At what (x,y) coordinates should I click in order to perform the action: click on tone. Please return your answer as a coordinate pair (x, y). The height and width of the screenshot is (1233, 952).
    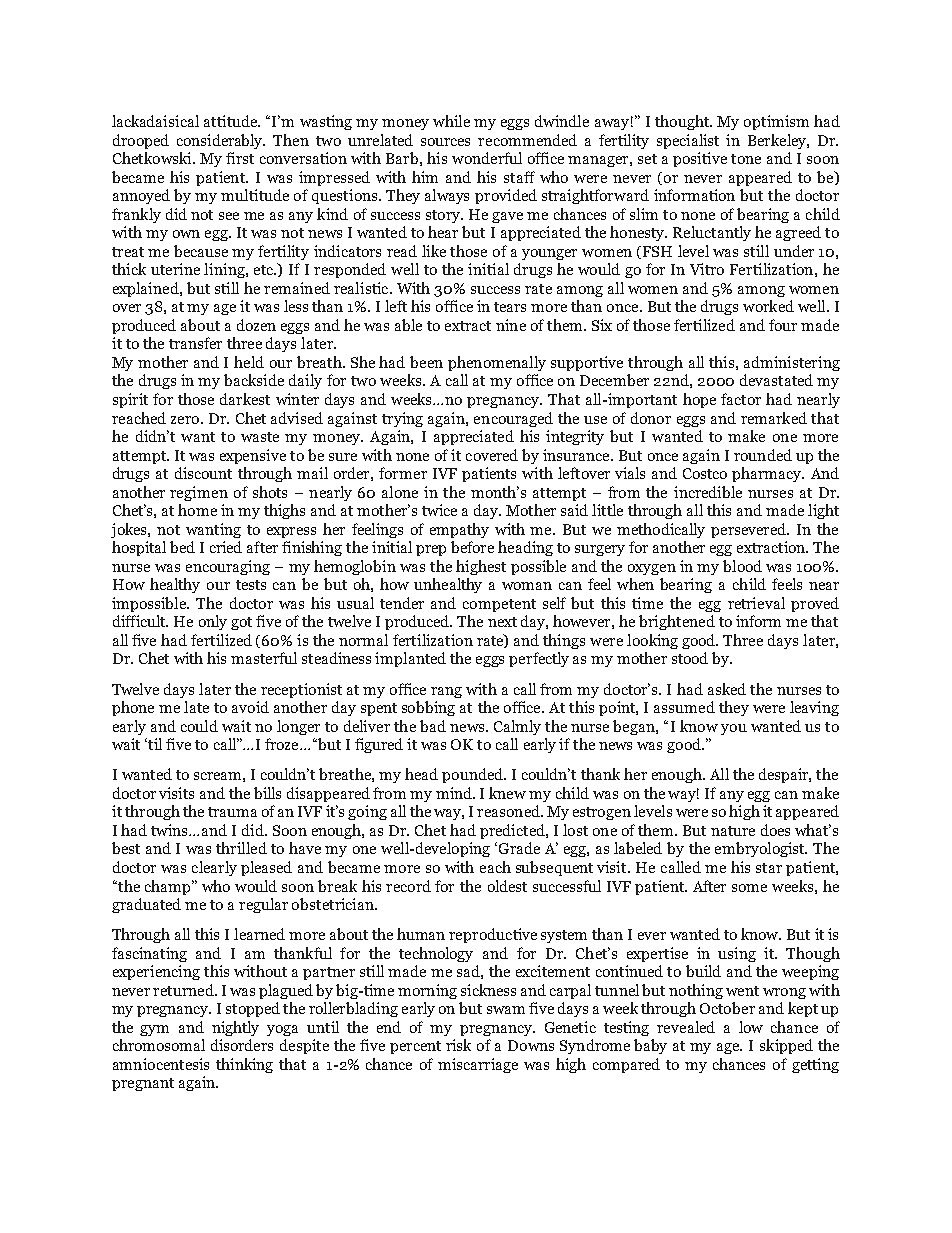
    Looking at the image, I should click on (746, 159).
